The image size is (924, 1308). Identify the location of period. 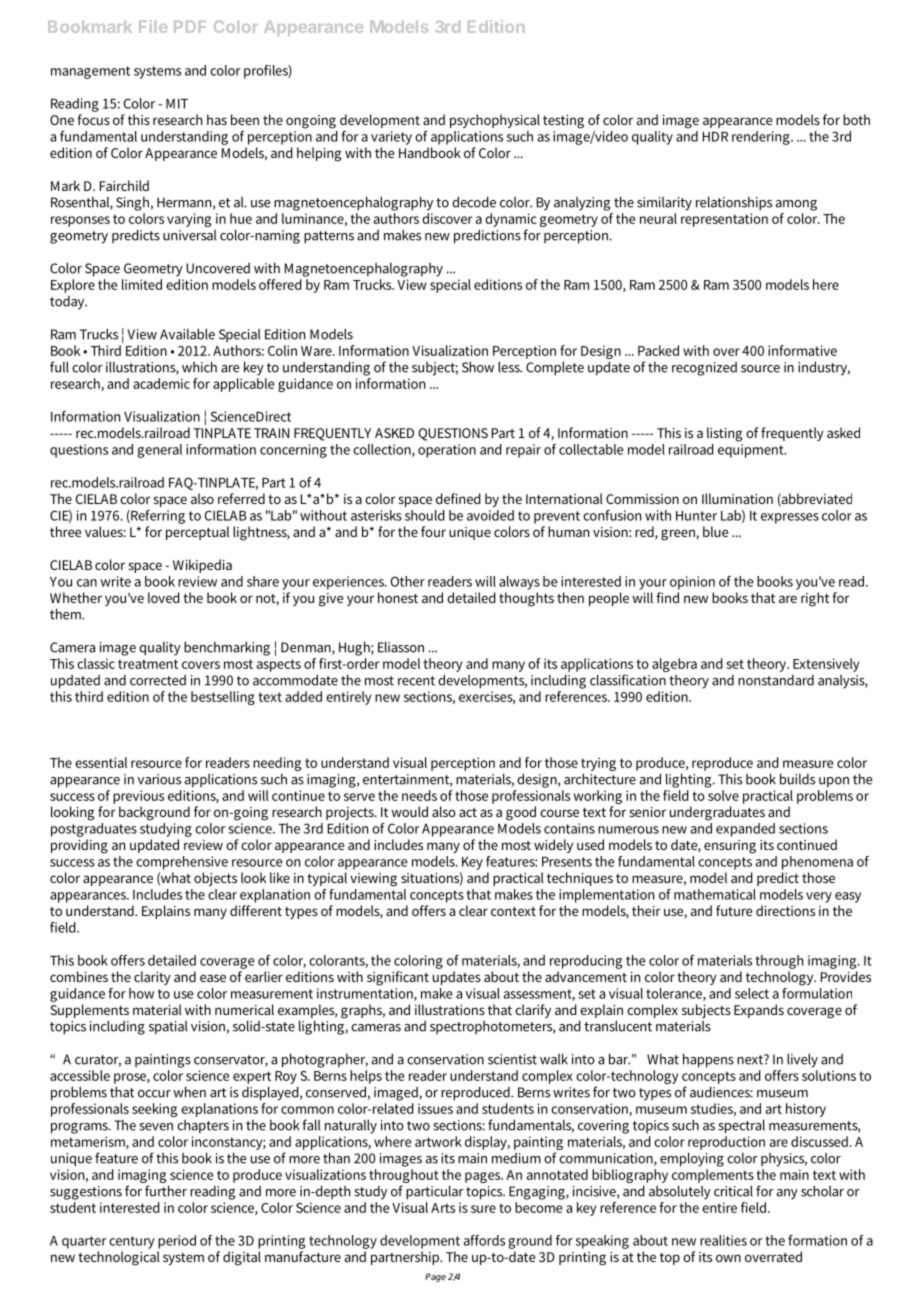
(177, 1242).
